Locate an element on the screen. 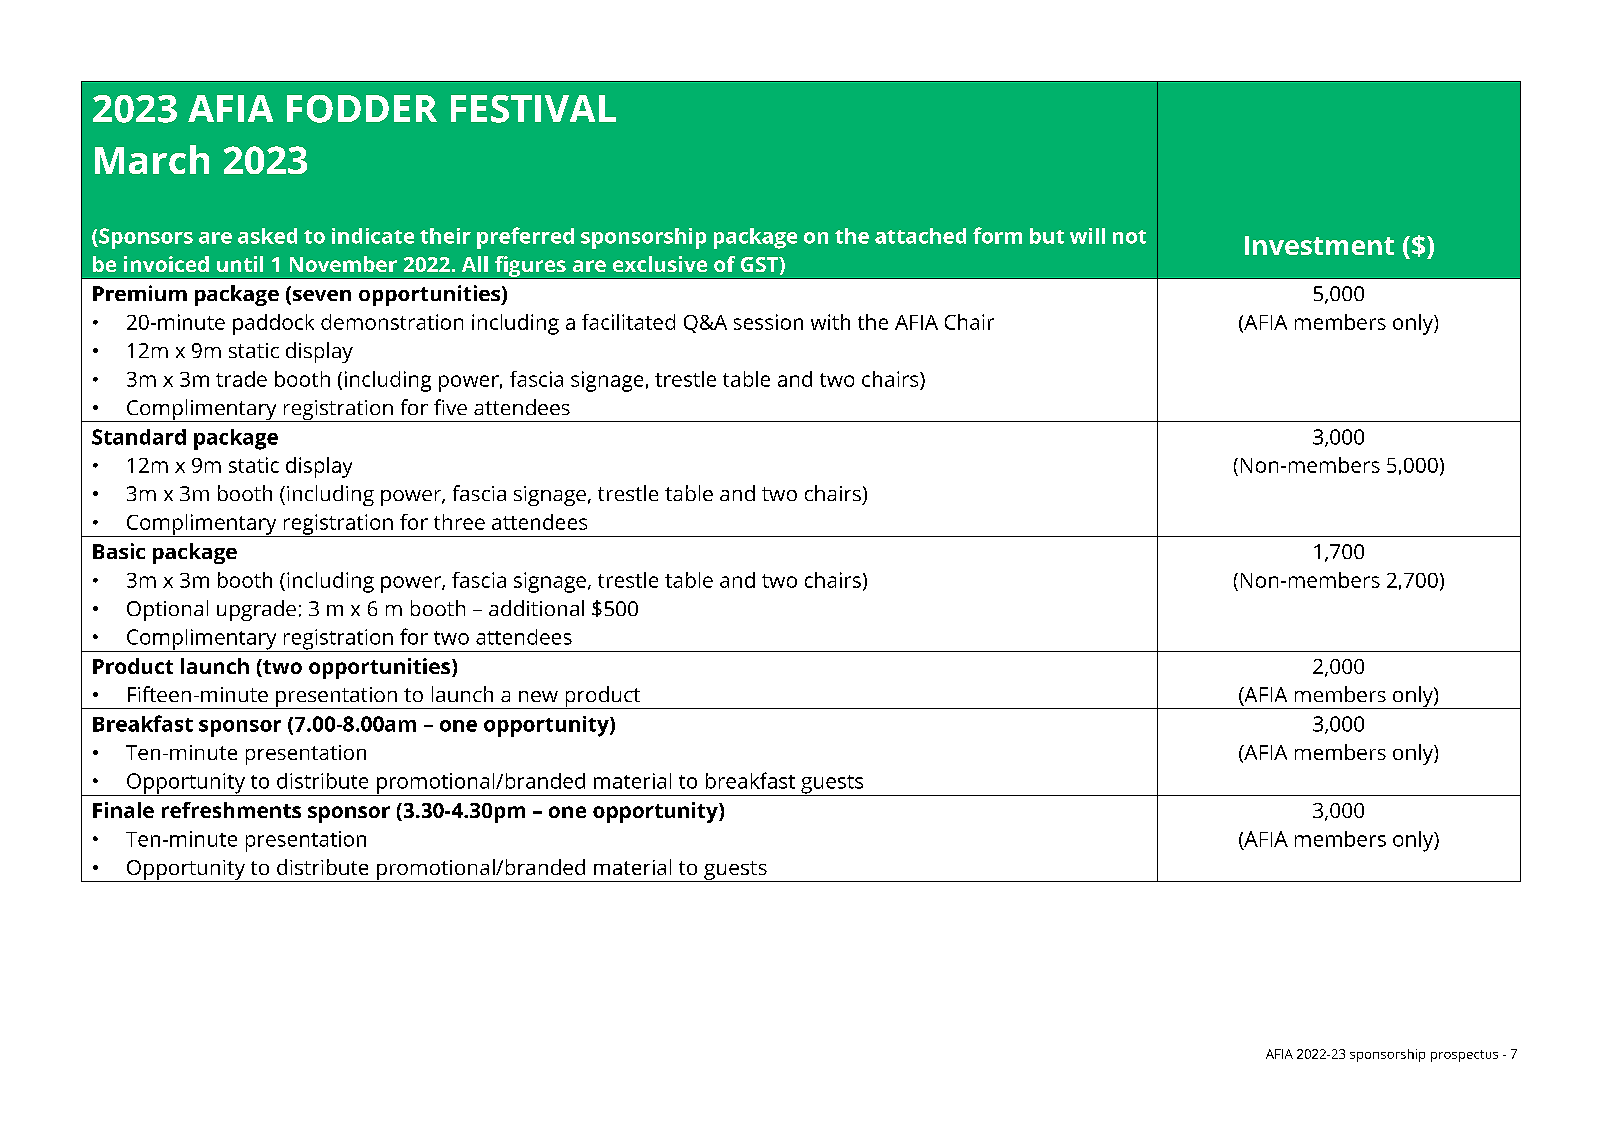  new is located at coordinates (538, 696).
